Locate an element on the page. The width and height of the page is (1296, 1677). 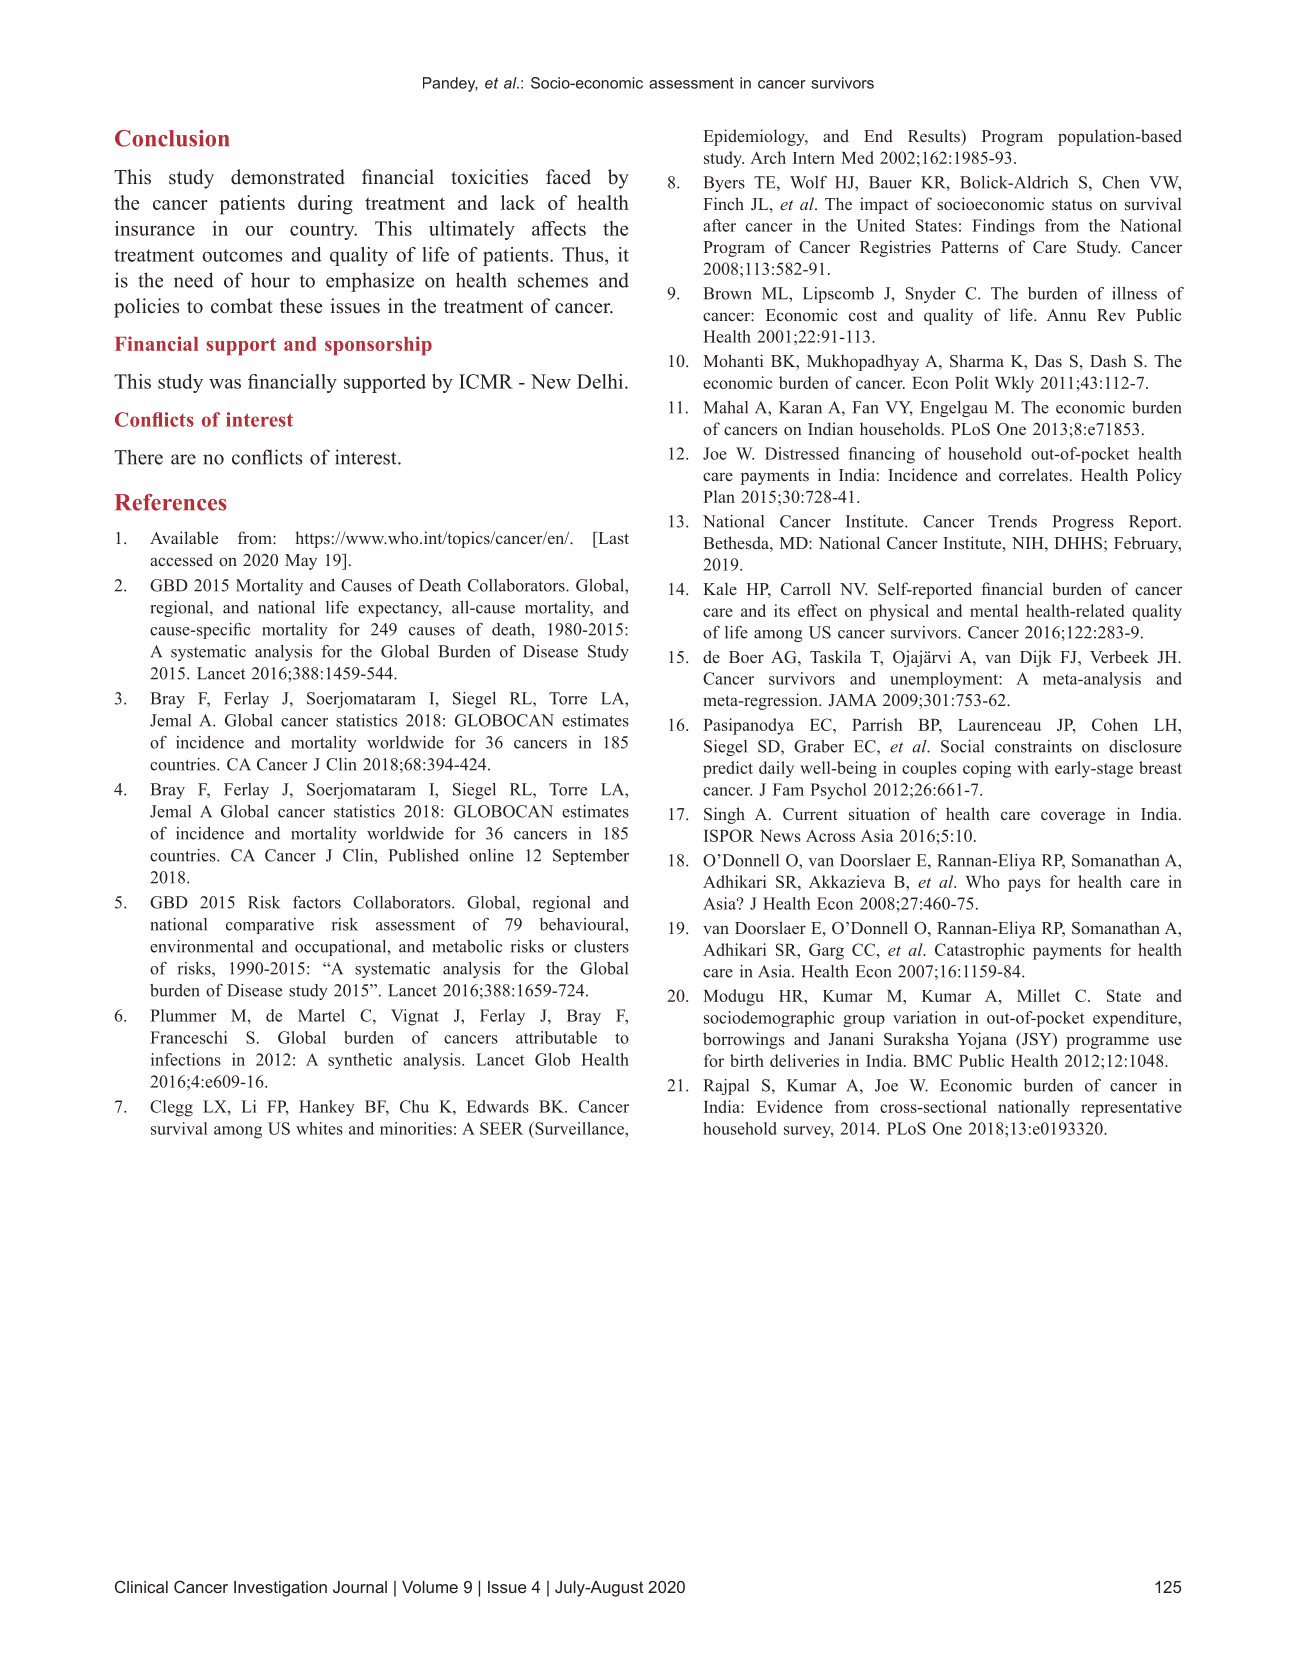
Volume is located at coordinates (430, 1587).
